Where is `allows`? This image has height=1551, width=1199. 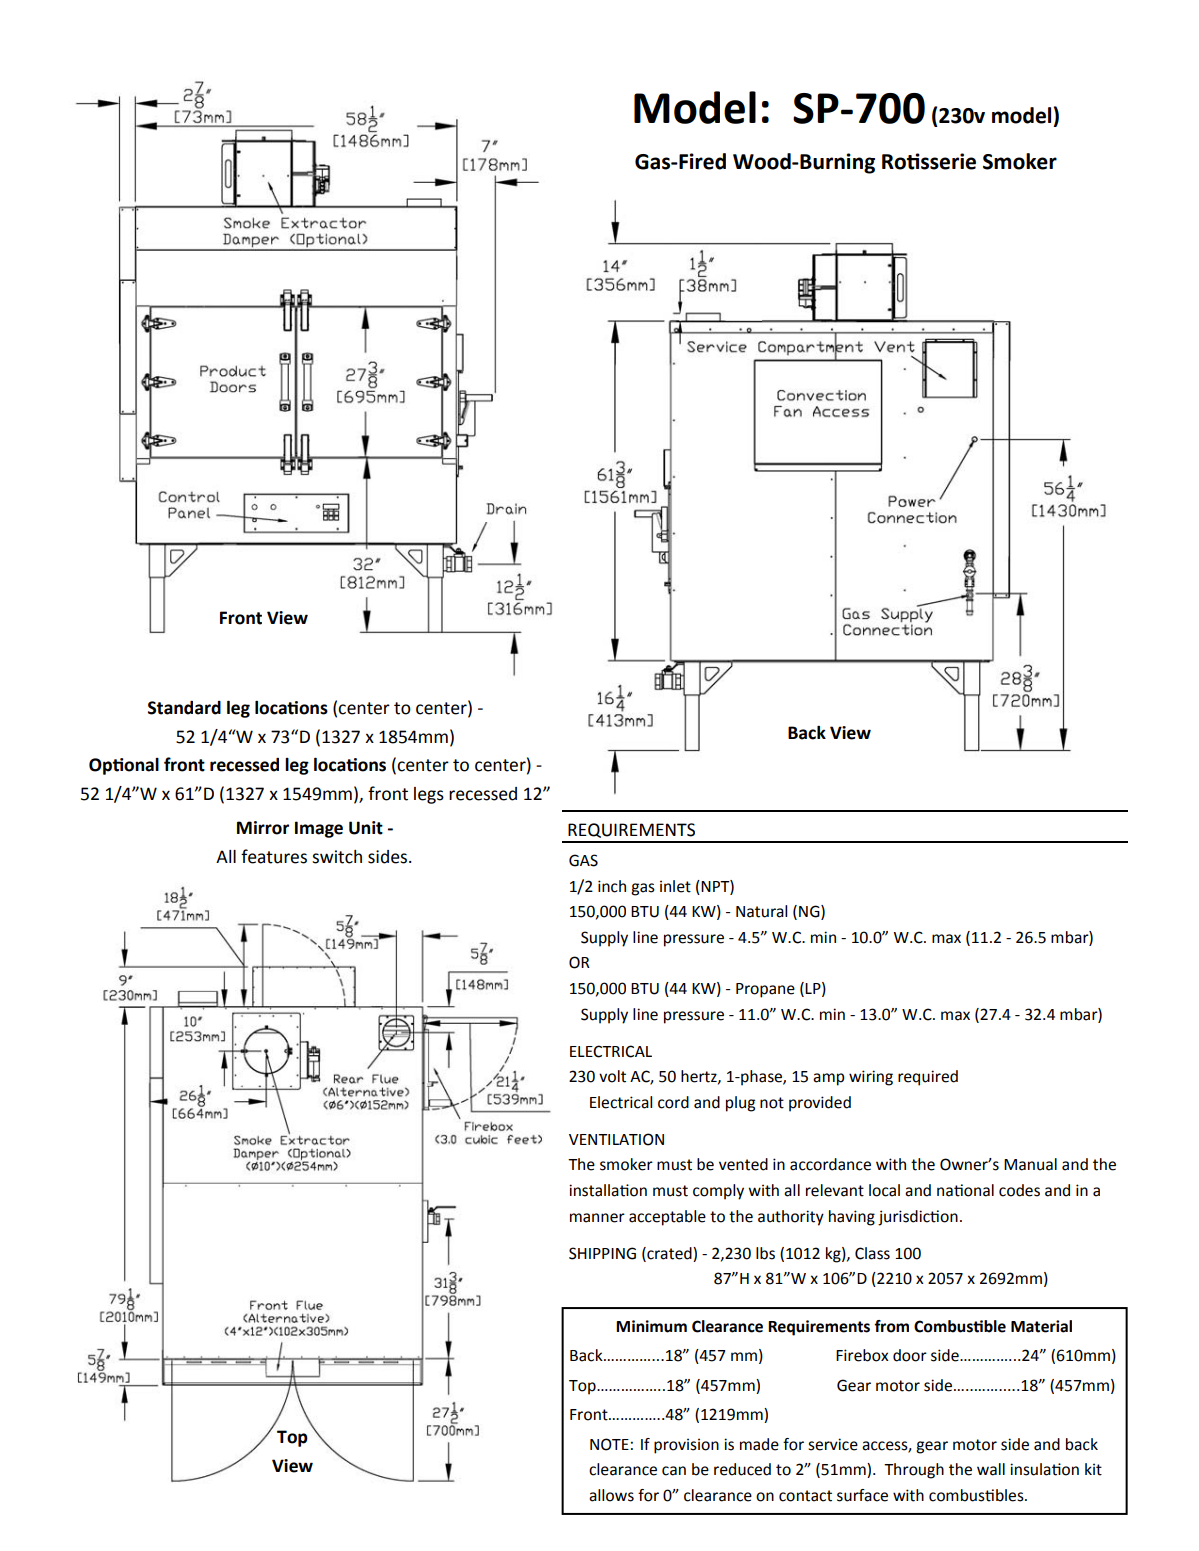 allows is located at coordinates (611, 1495).
